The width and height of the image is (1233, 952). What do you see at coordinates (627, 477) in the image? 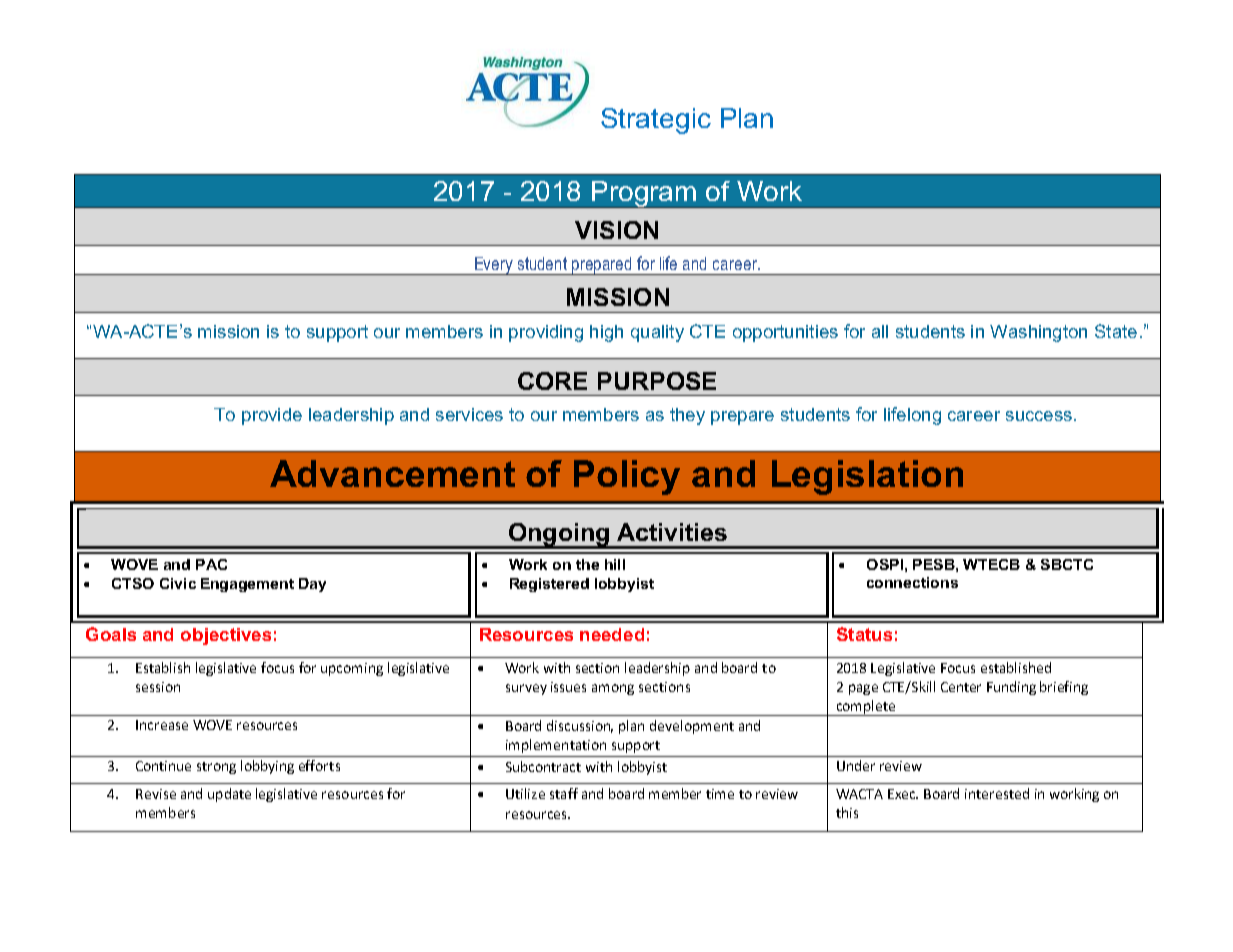
I see `Policy` at bounding box center [627, 477].
